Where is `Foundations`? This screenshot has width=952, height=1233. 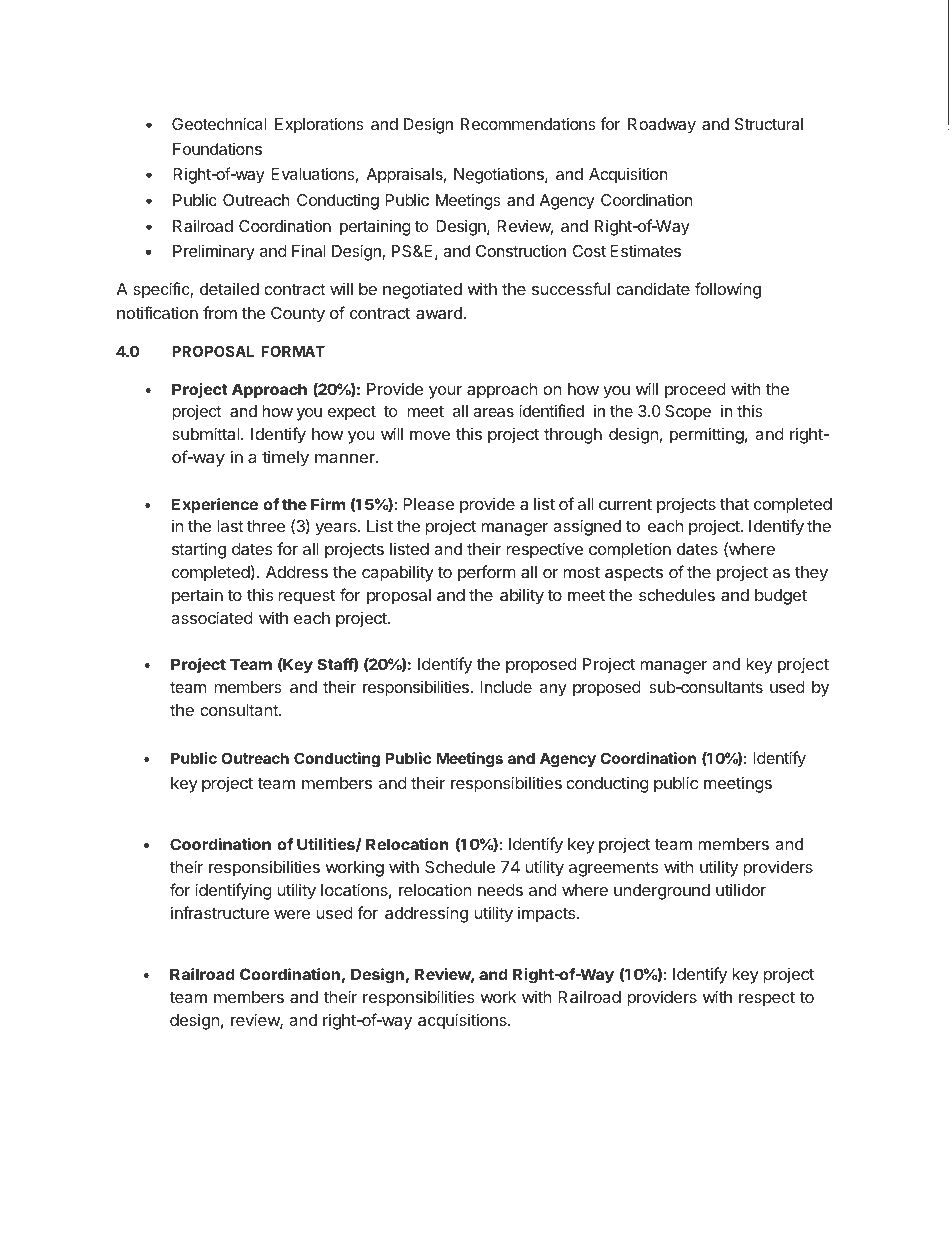
Foundations is located at coordinates (217, 149).
